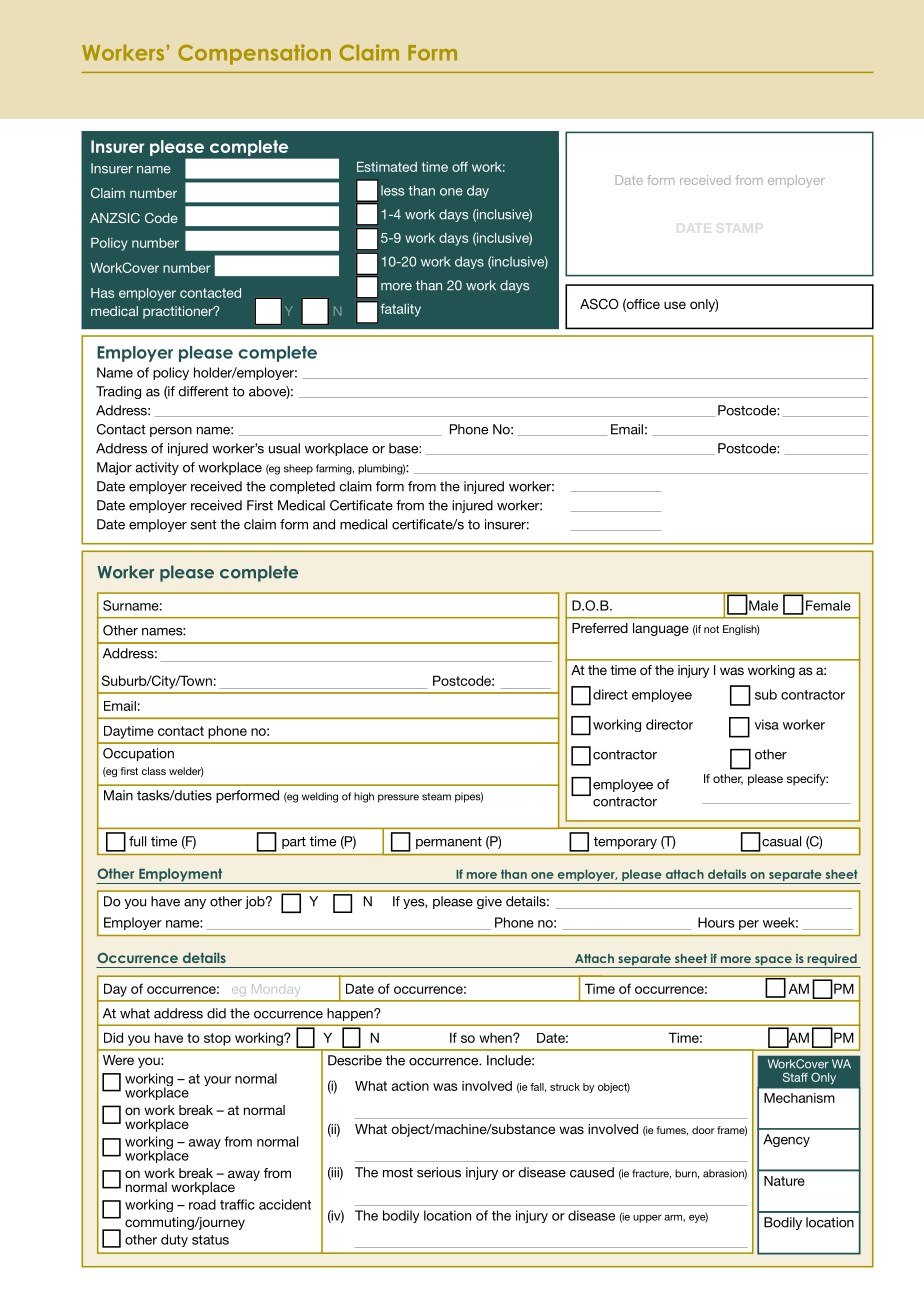 The height and width of the page is (1308, 924). What do you see at coordinates (202, 1204) in the page?
I see `road` at bounding box center [202, 1204].
